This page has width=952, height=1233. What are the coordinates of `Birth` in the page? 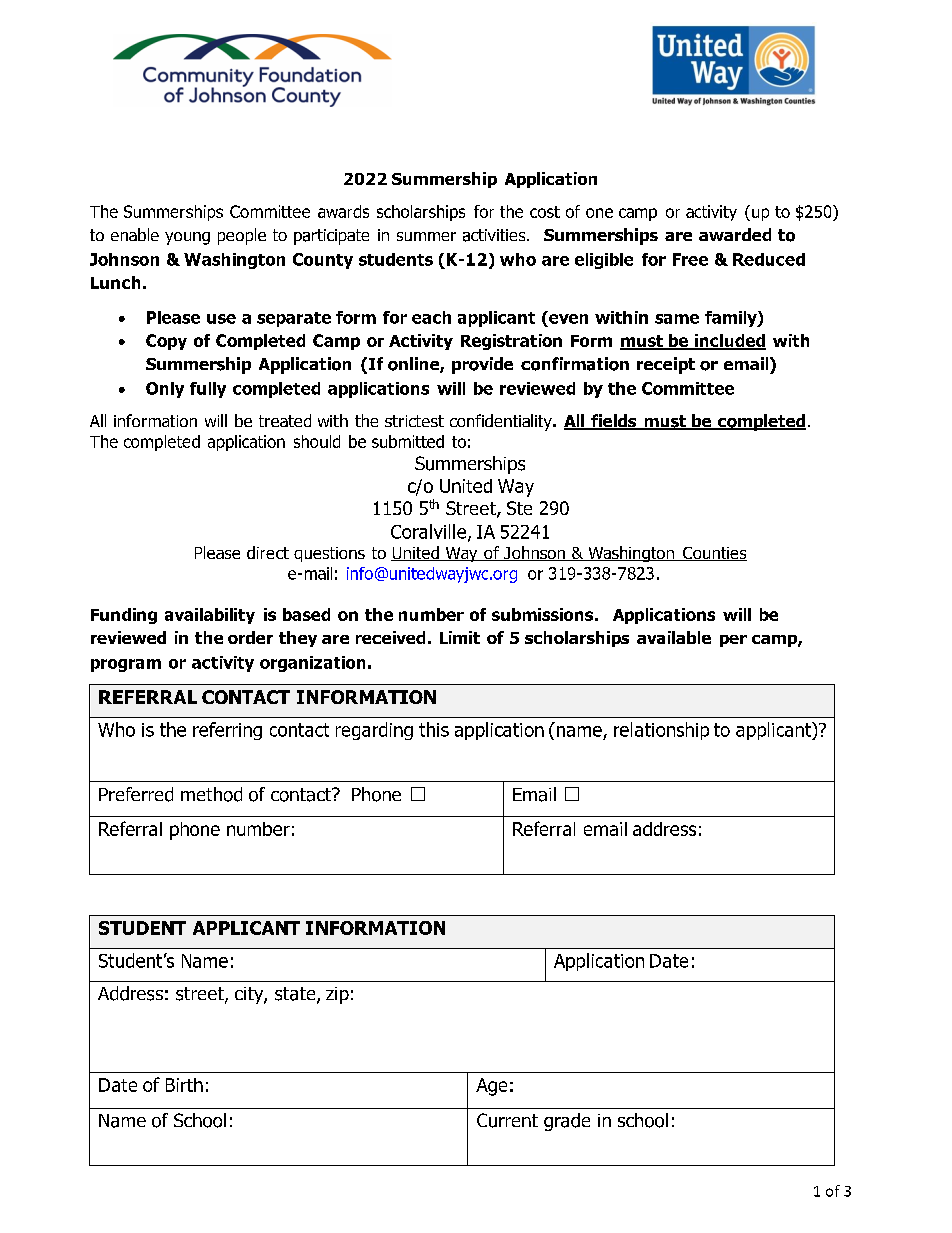 It's located at (184, 1085).
